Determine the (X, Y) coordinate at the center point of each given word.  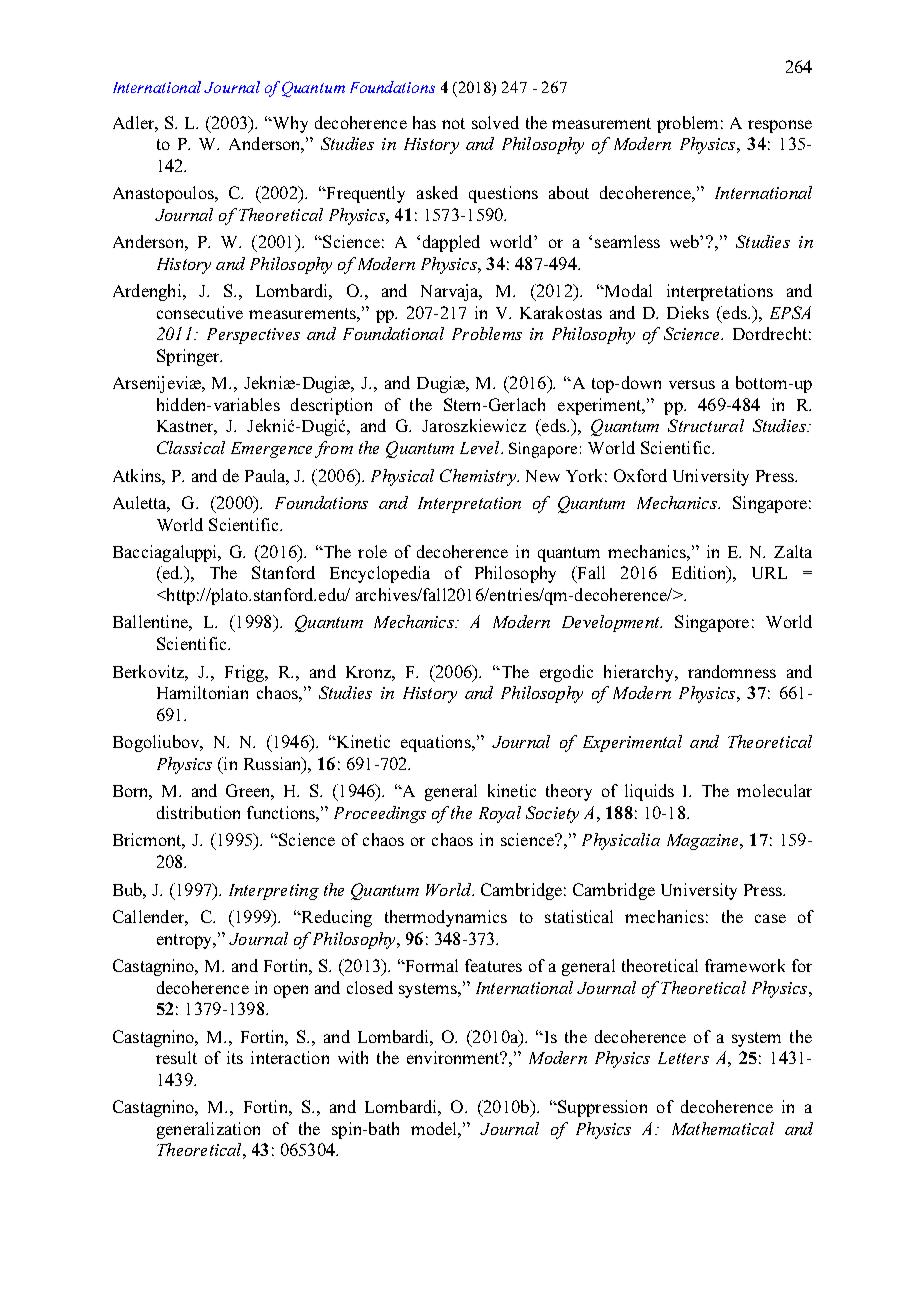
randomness (732, 671)
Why (289, 124)
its (235, 1057)
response (780, 126)
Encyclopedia (380, 574)
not (453, 123)
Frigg (246, 673)
